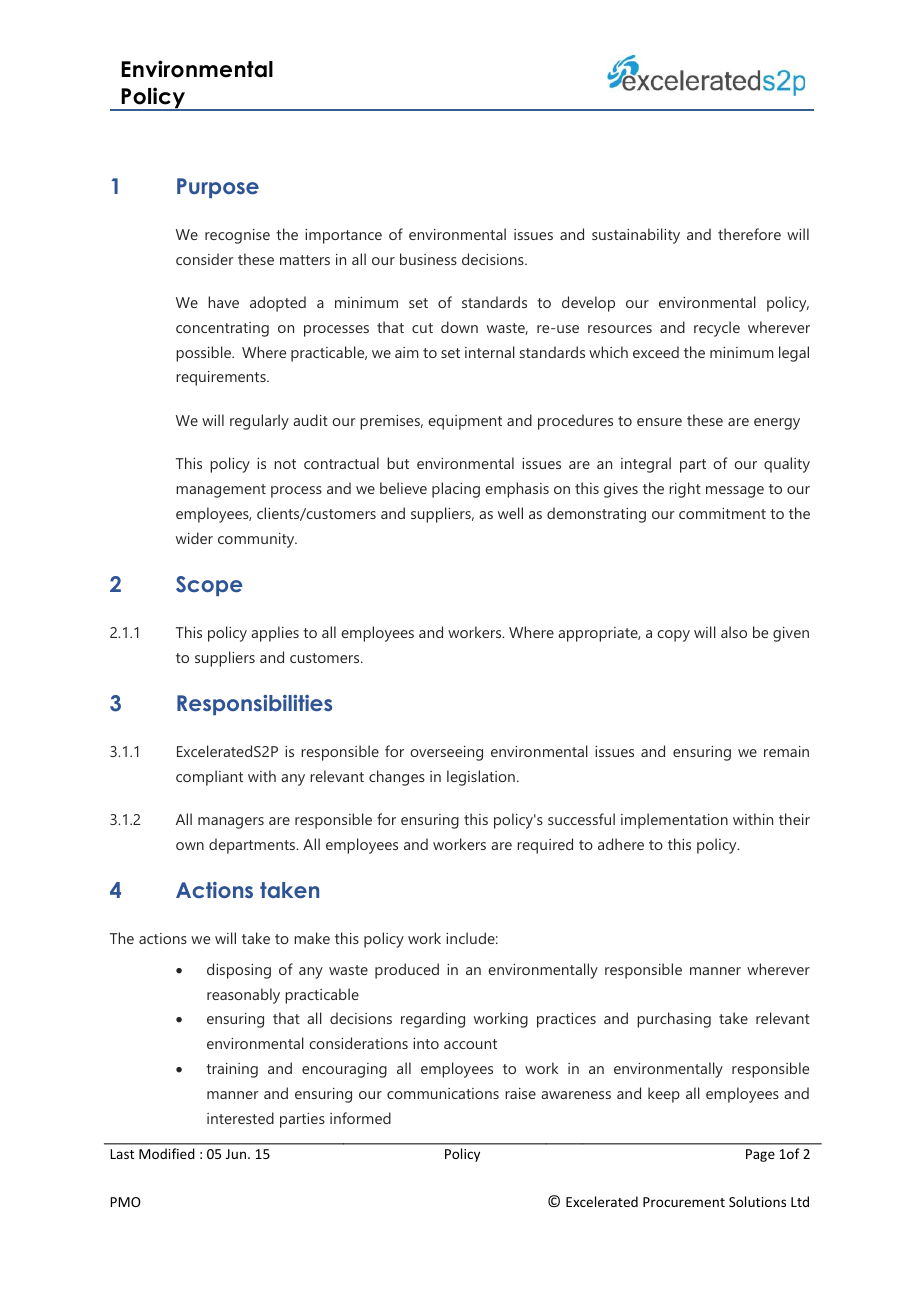 This screenshot has width=924, height=1308. What do you see at coordinates (545, 846) in the screenshot?
I see `required` at bounding box center [545, 846].
